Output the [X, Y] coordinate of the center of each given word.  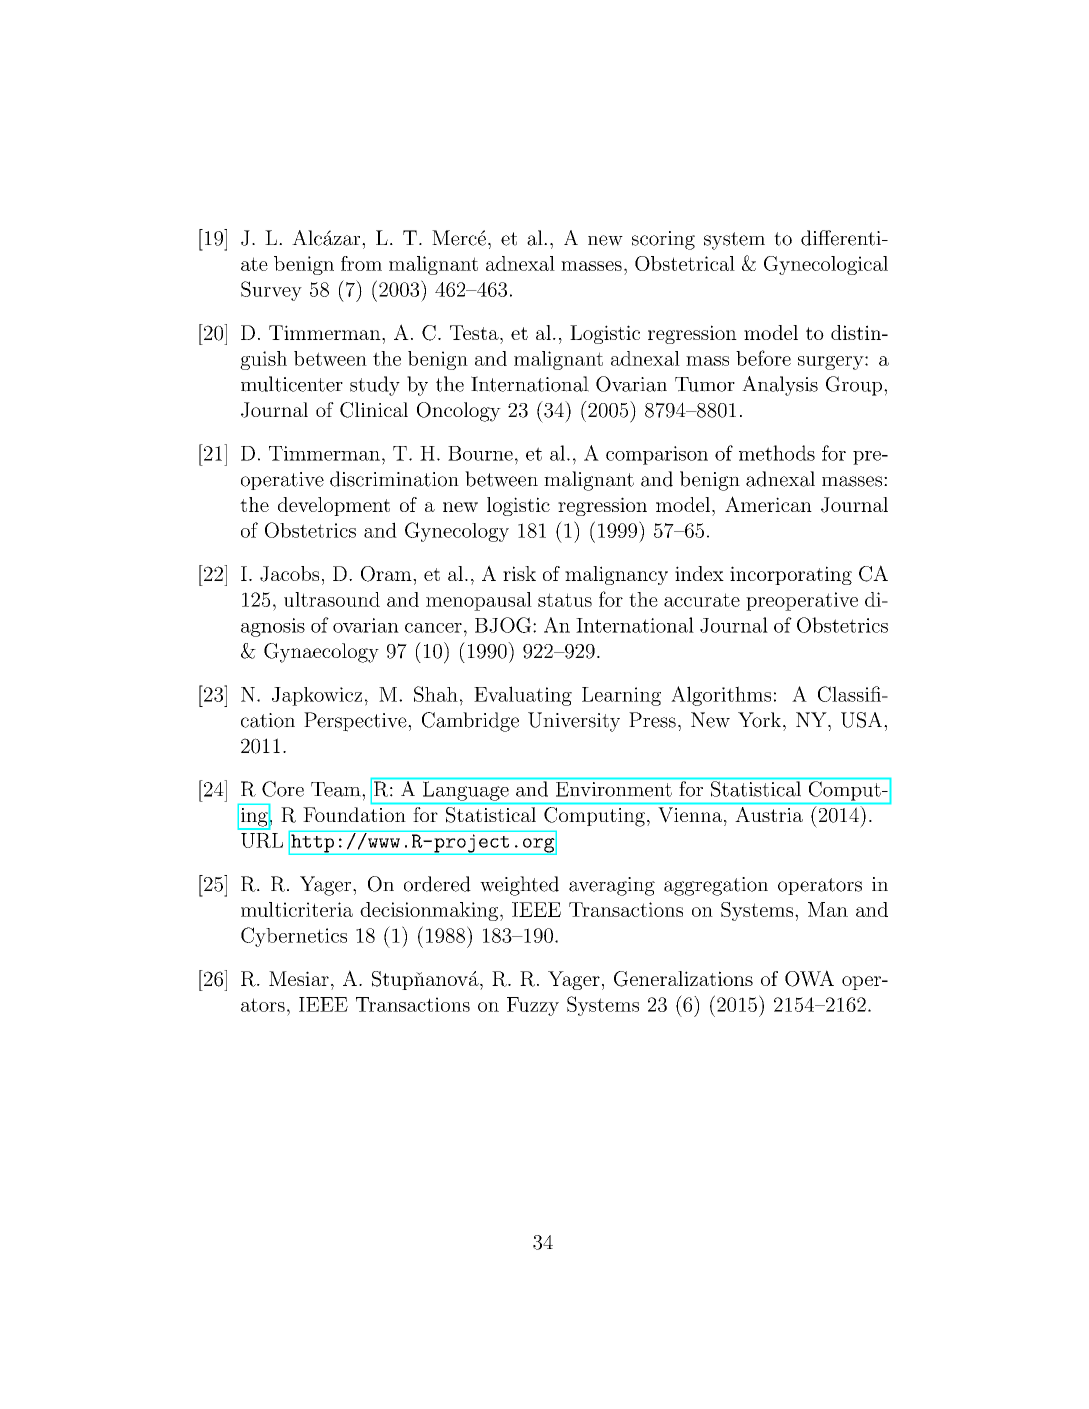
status [565, 600]
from [361, 263]
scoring [663, 240]
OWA [809, 978]
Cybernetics [294, 937]
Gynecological [826, 265]
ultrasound [332, 599]
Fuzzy [533, 1006]
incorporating [791, 575]
